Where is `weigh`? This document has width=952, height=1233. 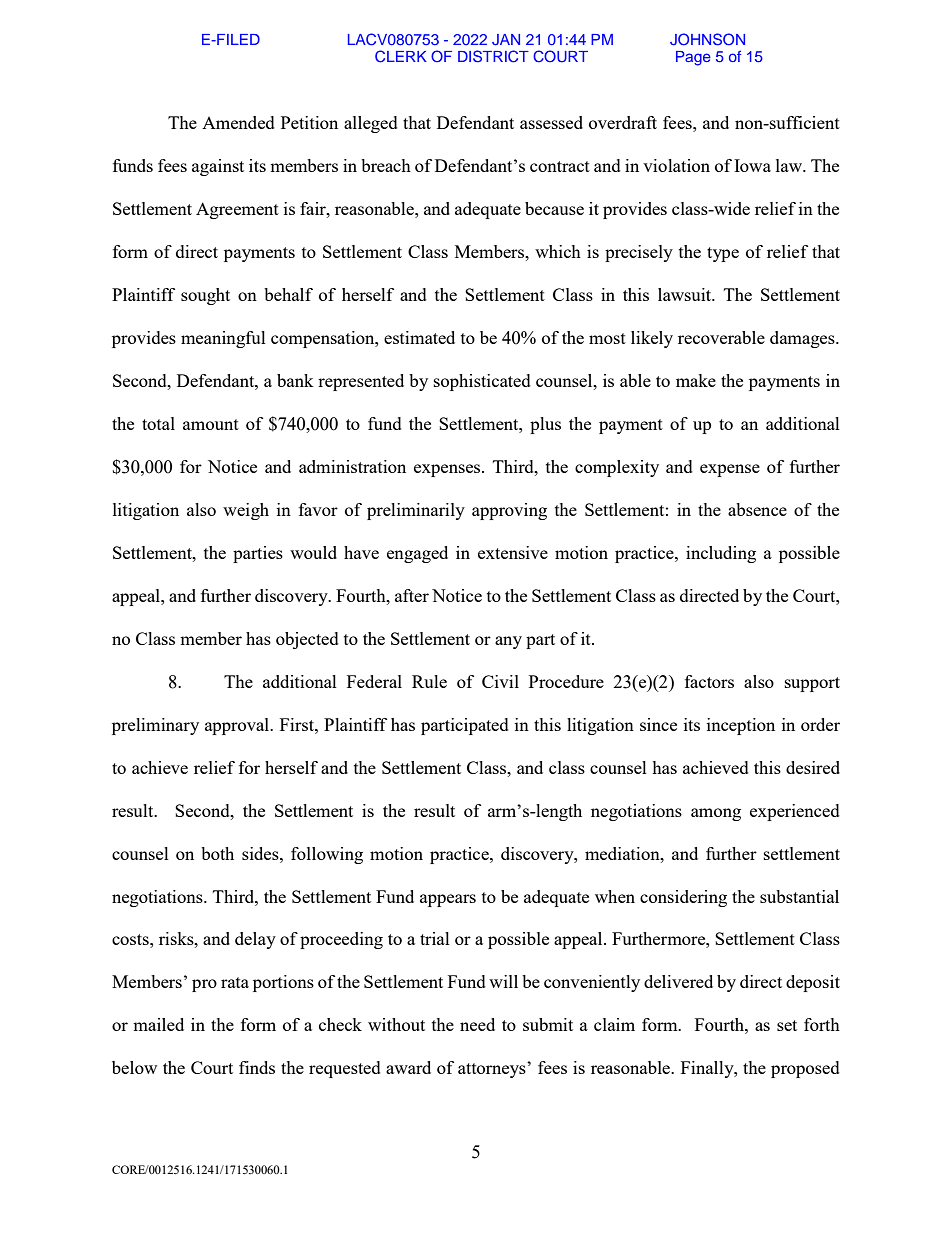 weigh is located at coordinates (246, 511).
